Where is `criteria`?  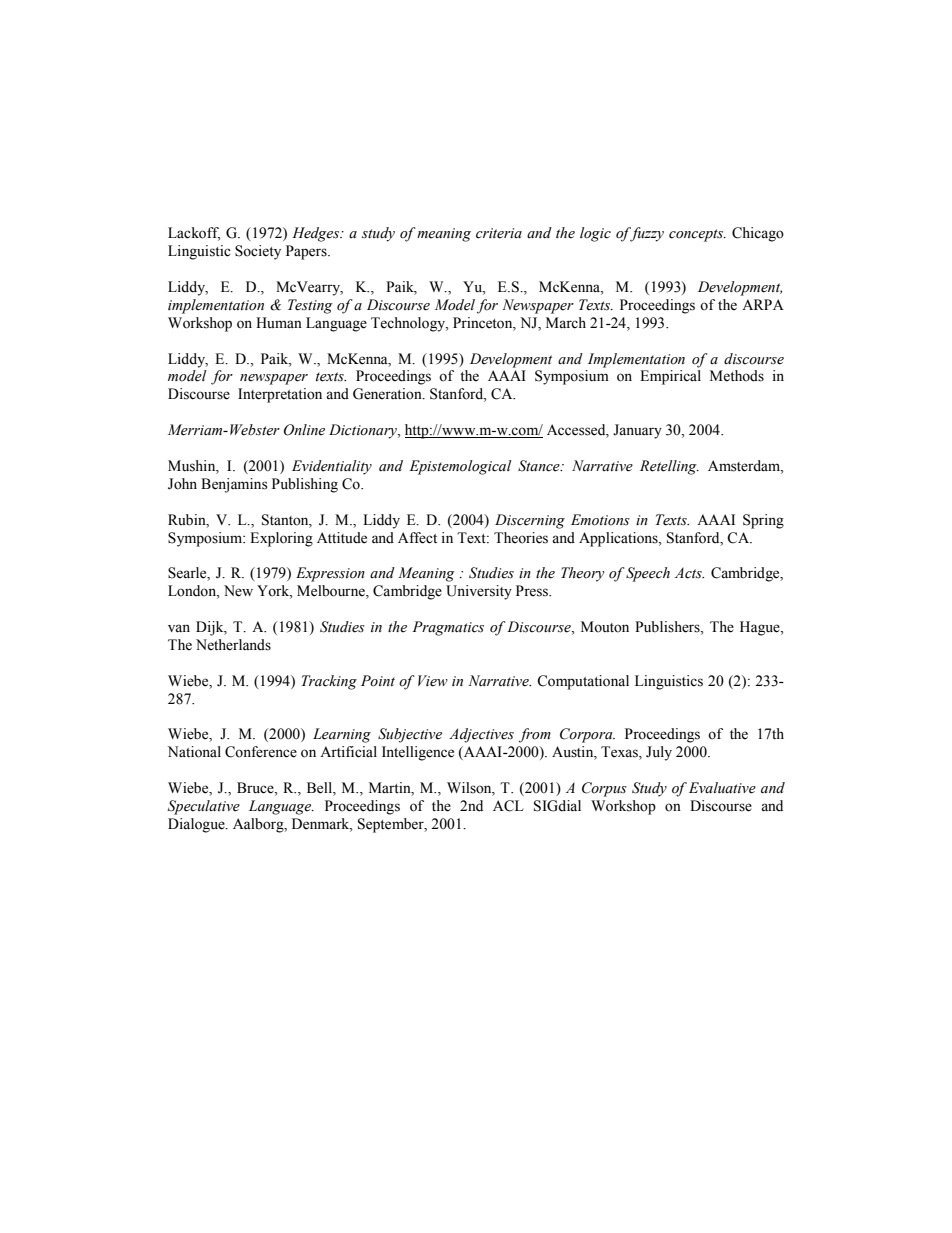
criteria is located at coordinates (499, 233).
